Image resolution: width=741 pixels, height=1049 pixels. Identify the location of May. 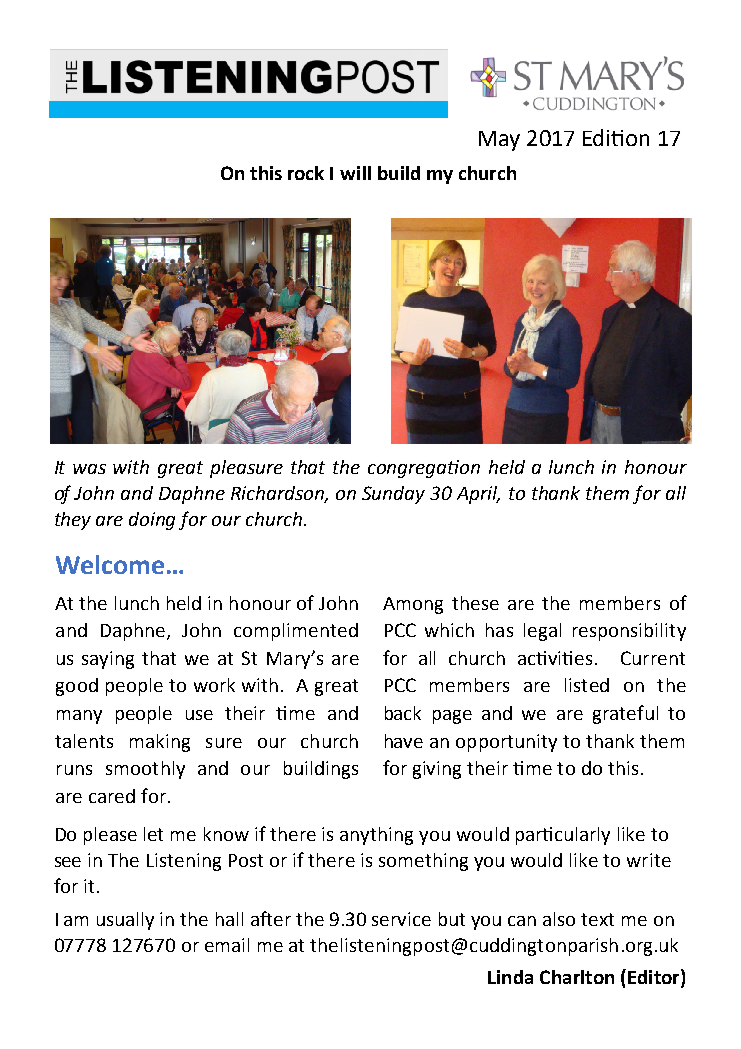
(499, 141).
